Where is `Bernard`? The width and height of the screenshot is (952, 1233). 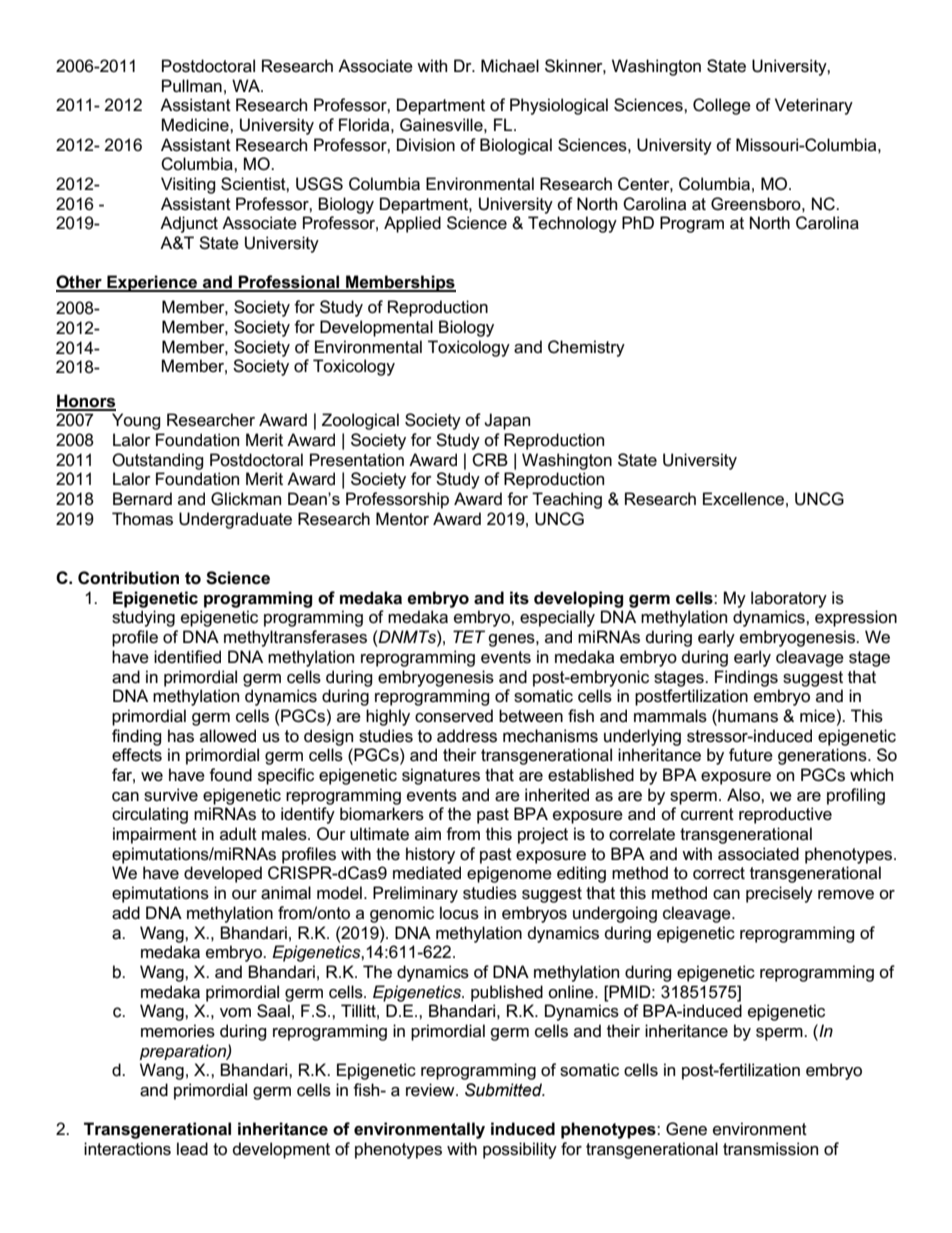 Bernard is located at coordinates (142, 499).
